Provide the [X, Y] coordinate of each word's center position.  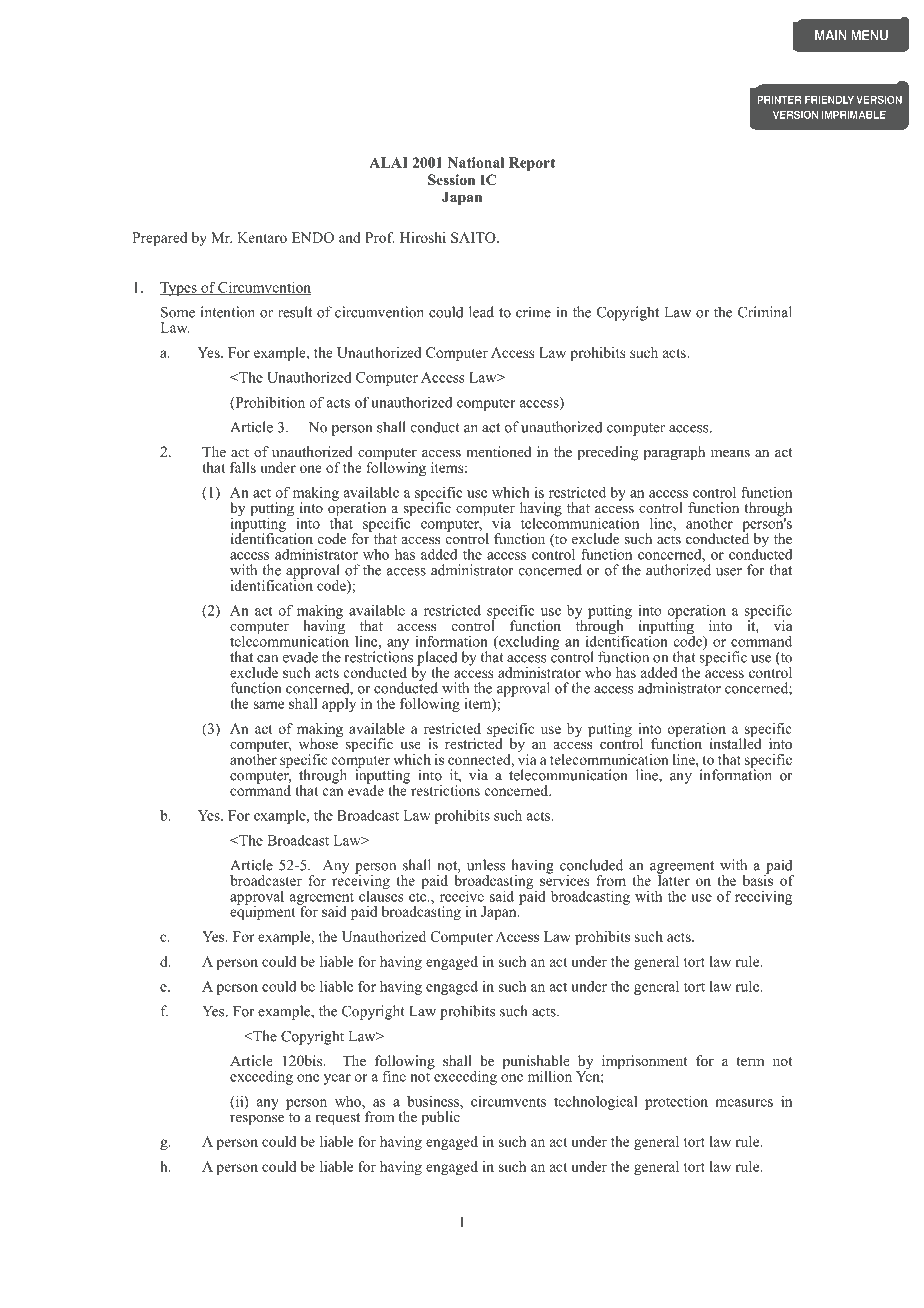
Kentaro [262, 237]
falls [243, 467]
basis [758, 879]
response [257, 1120]
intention [228, 312]
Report [532, 164]
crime [533, 312]
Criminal [765, 312]
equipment [264, 912]
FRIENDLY [829, 99]
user [729, 572]
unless [486, 865]
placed [437, 659]
